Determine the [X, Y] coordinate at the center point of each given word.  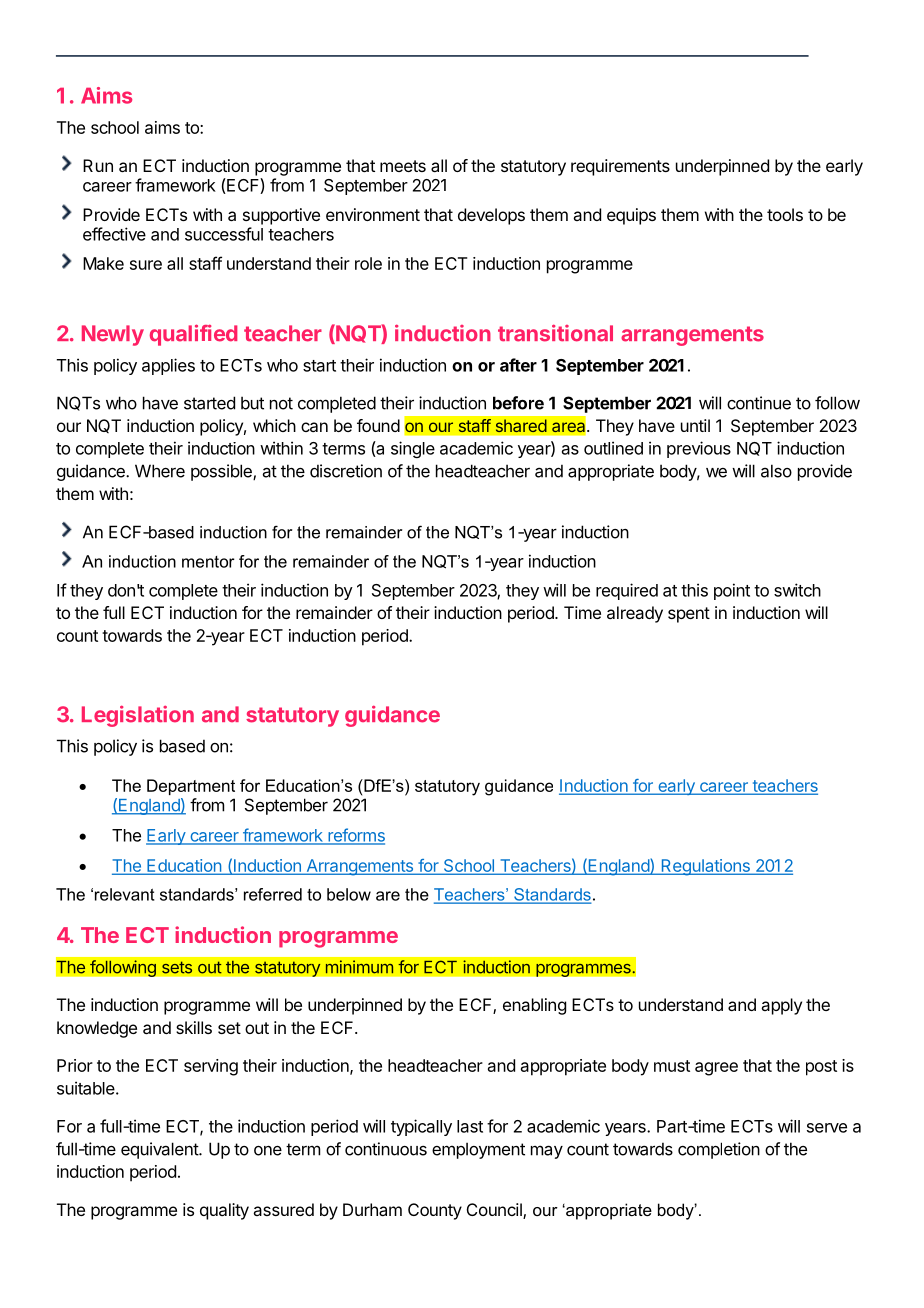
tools [785, 214]
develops [491, 216]
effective [114, 234]
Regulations [705, 867]
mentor [208, 562]
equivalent [160, 1150]
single [413, 449]
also [776, 471]
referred [273, 894]
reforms [355, 836]
